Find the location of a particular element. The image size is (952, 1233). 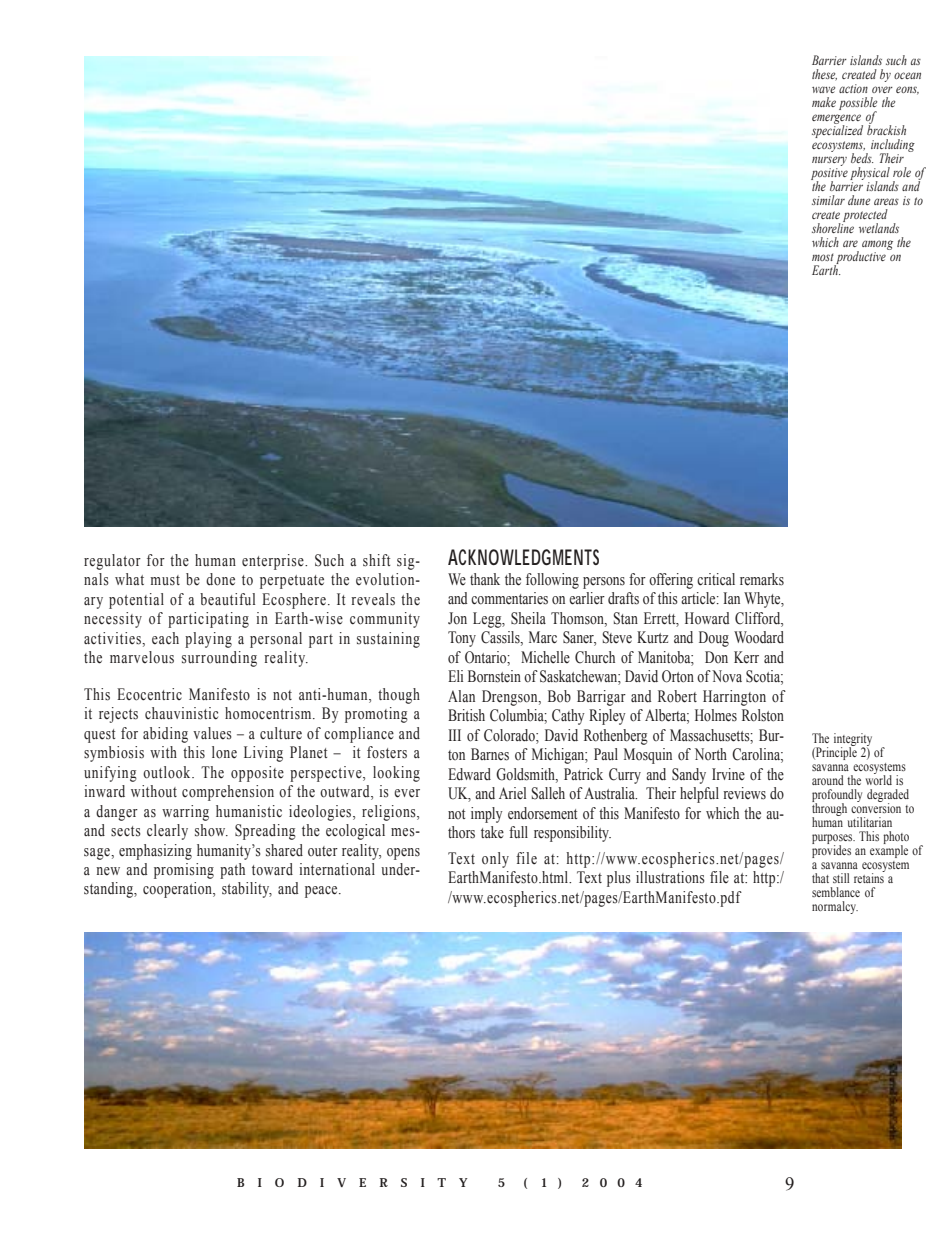

enterprise is located at coordinates (274, 562).
